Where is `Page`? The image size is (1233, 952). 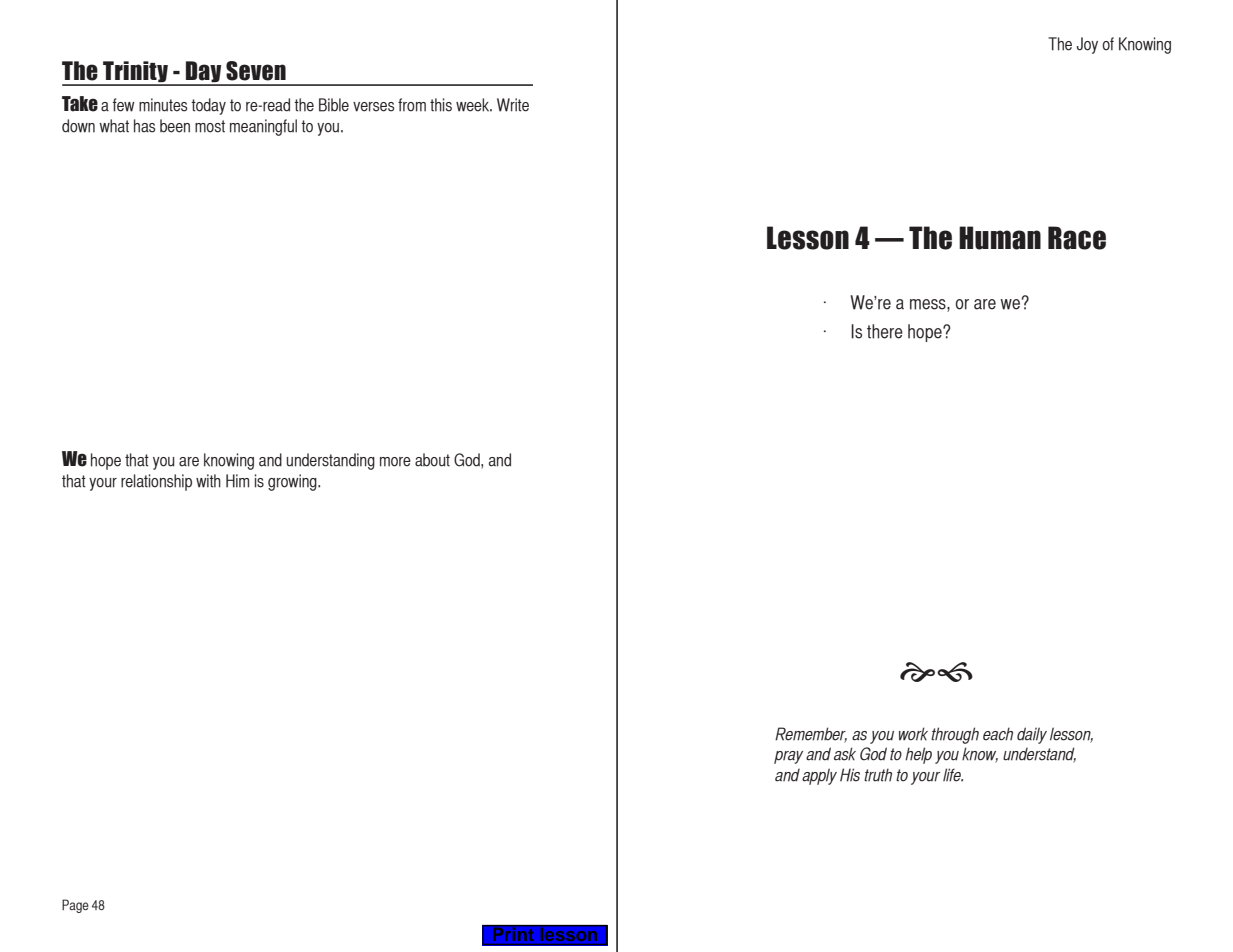
Page is located at coordinates (75, 906).
